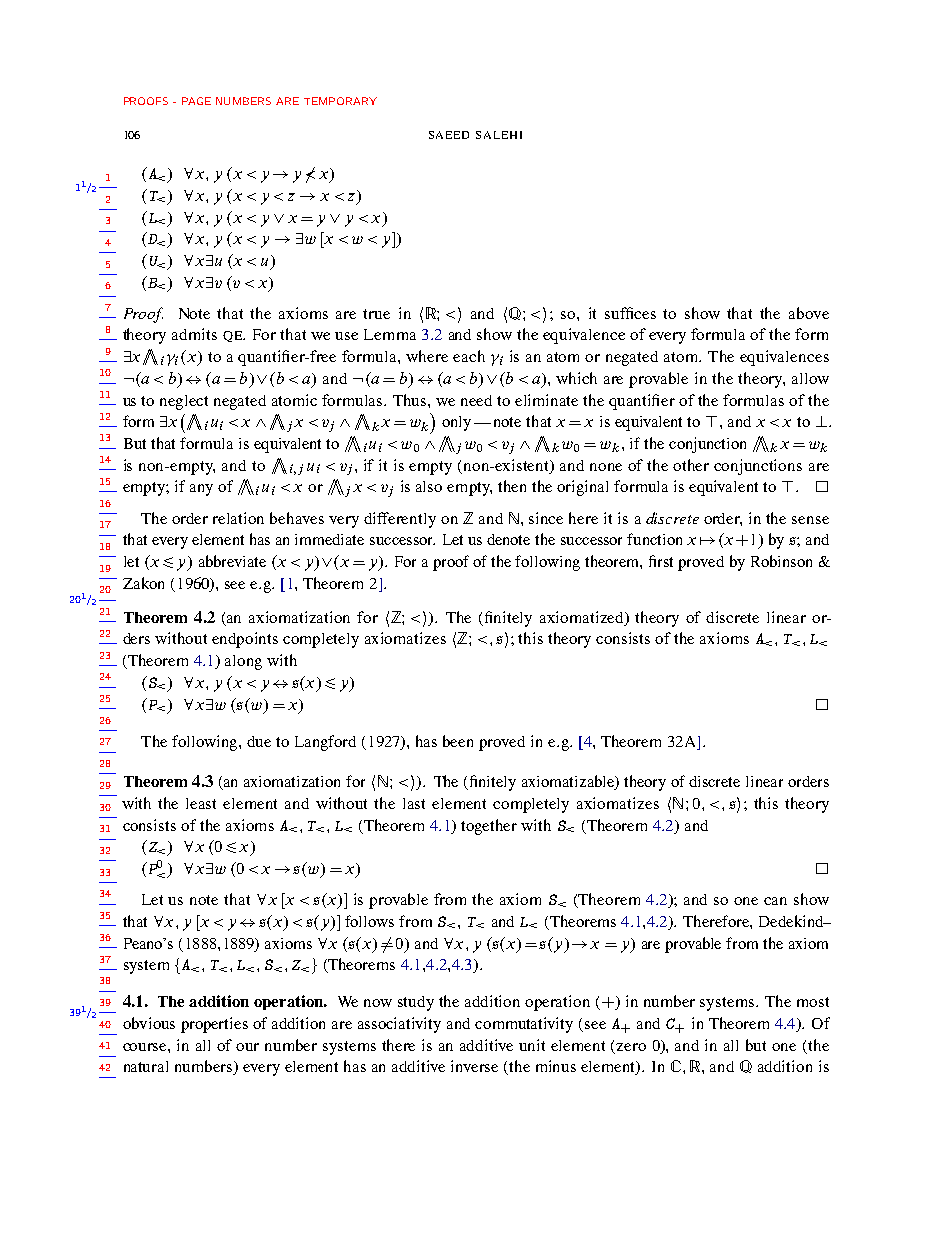 This document has height=1233, width=952. Describe the element at coordinates (196, 101) in the document. I see `PAGE` at that location.
